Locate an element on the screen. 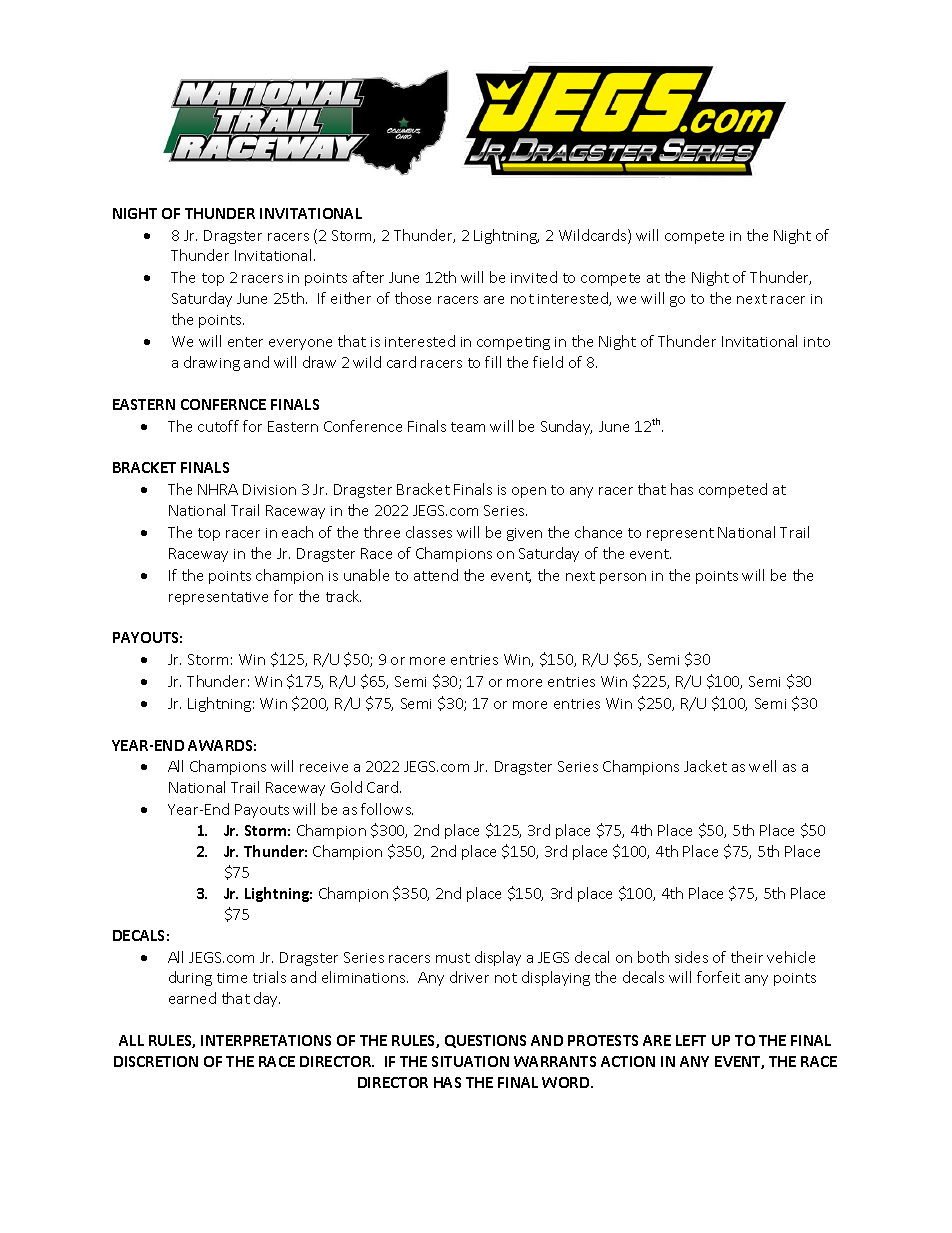  follows is located at coordinates (387, 809).
